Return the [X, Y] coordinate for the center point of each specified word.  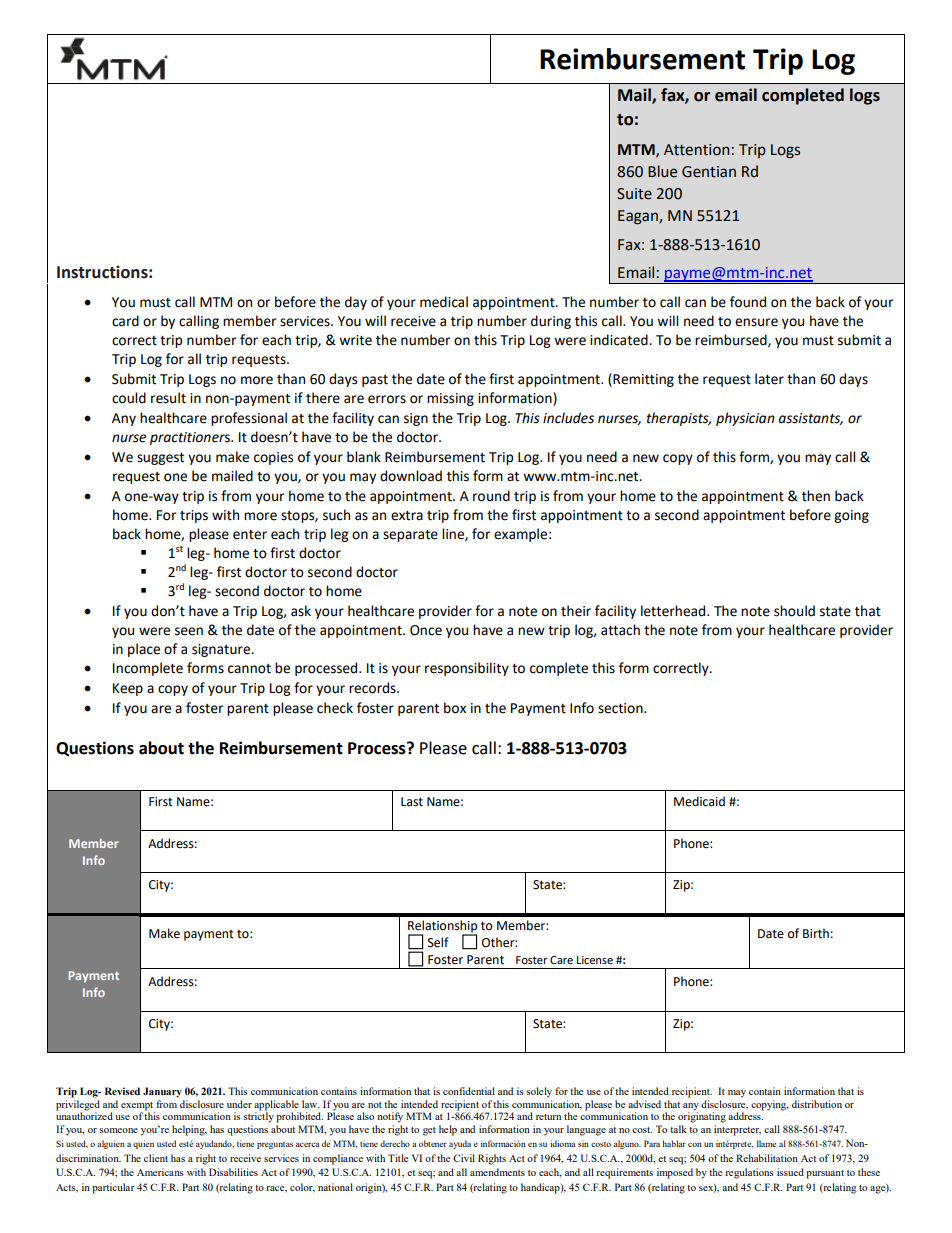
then [816, 496]
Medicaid [699, 801]
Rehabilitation [767, 1158]
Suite [634, 194]
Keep [128, 689]
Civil [464, 1158]
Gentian [709, 172]
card [125, 321]
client [156, 1158]
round [491, 496]
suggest [160, 459]
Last [412, 802]
